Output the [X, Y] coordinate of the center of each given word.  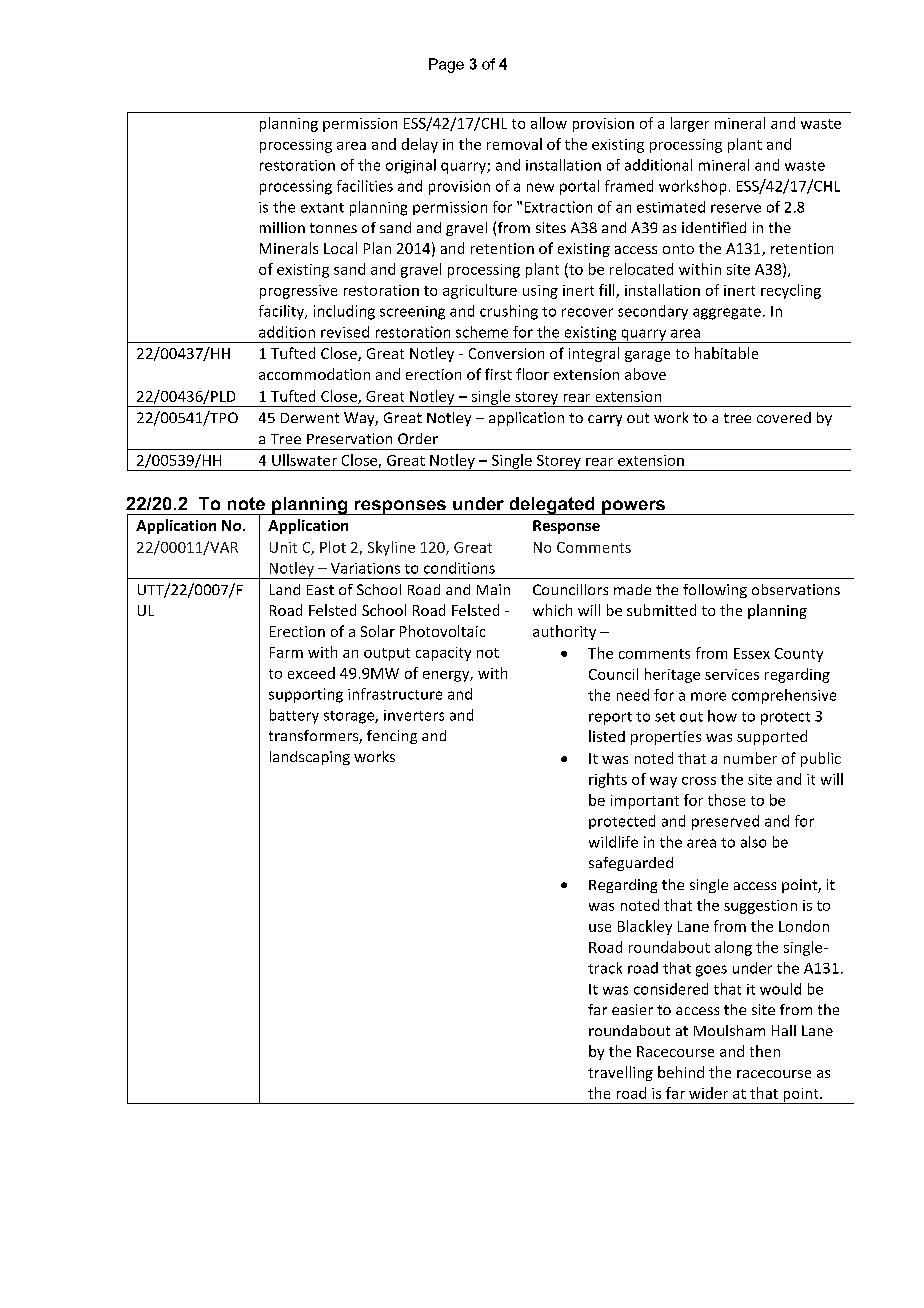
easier [632, 1009]
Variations [365, 568]
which [552, 610]
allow [549, 123]
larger [690, 124]
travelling [620, 1073]
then [765, 1051]
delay [420, 145]
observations [796, 589]
